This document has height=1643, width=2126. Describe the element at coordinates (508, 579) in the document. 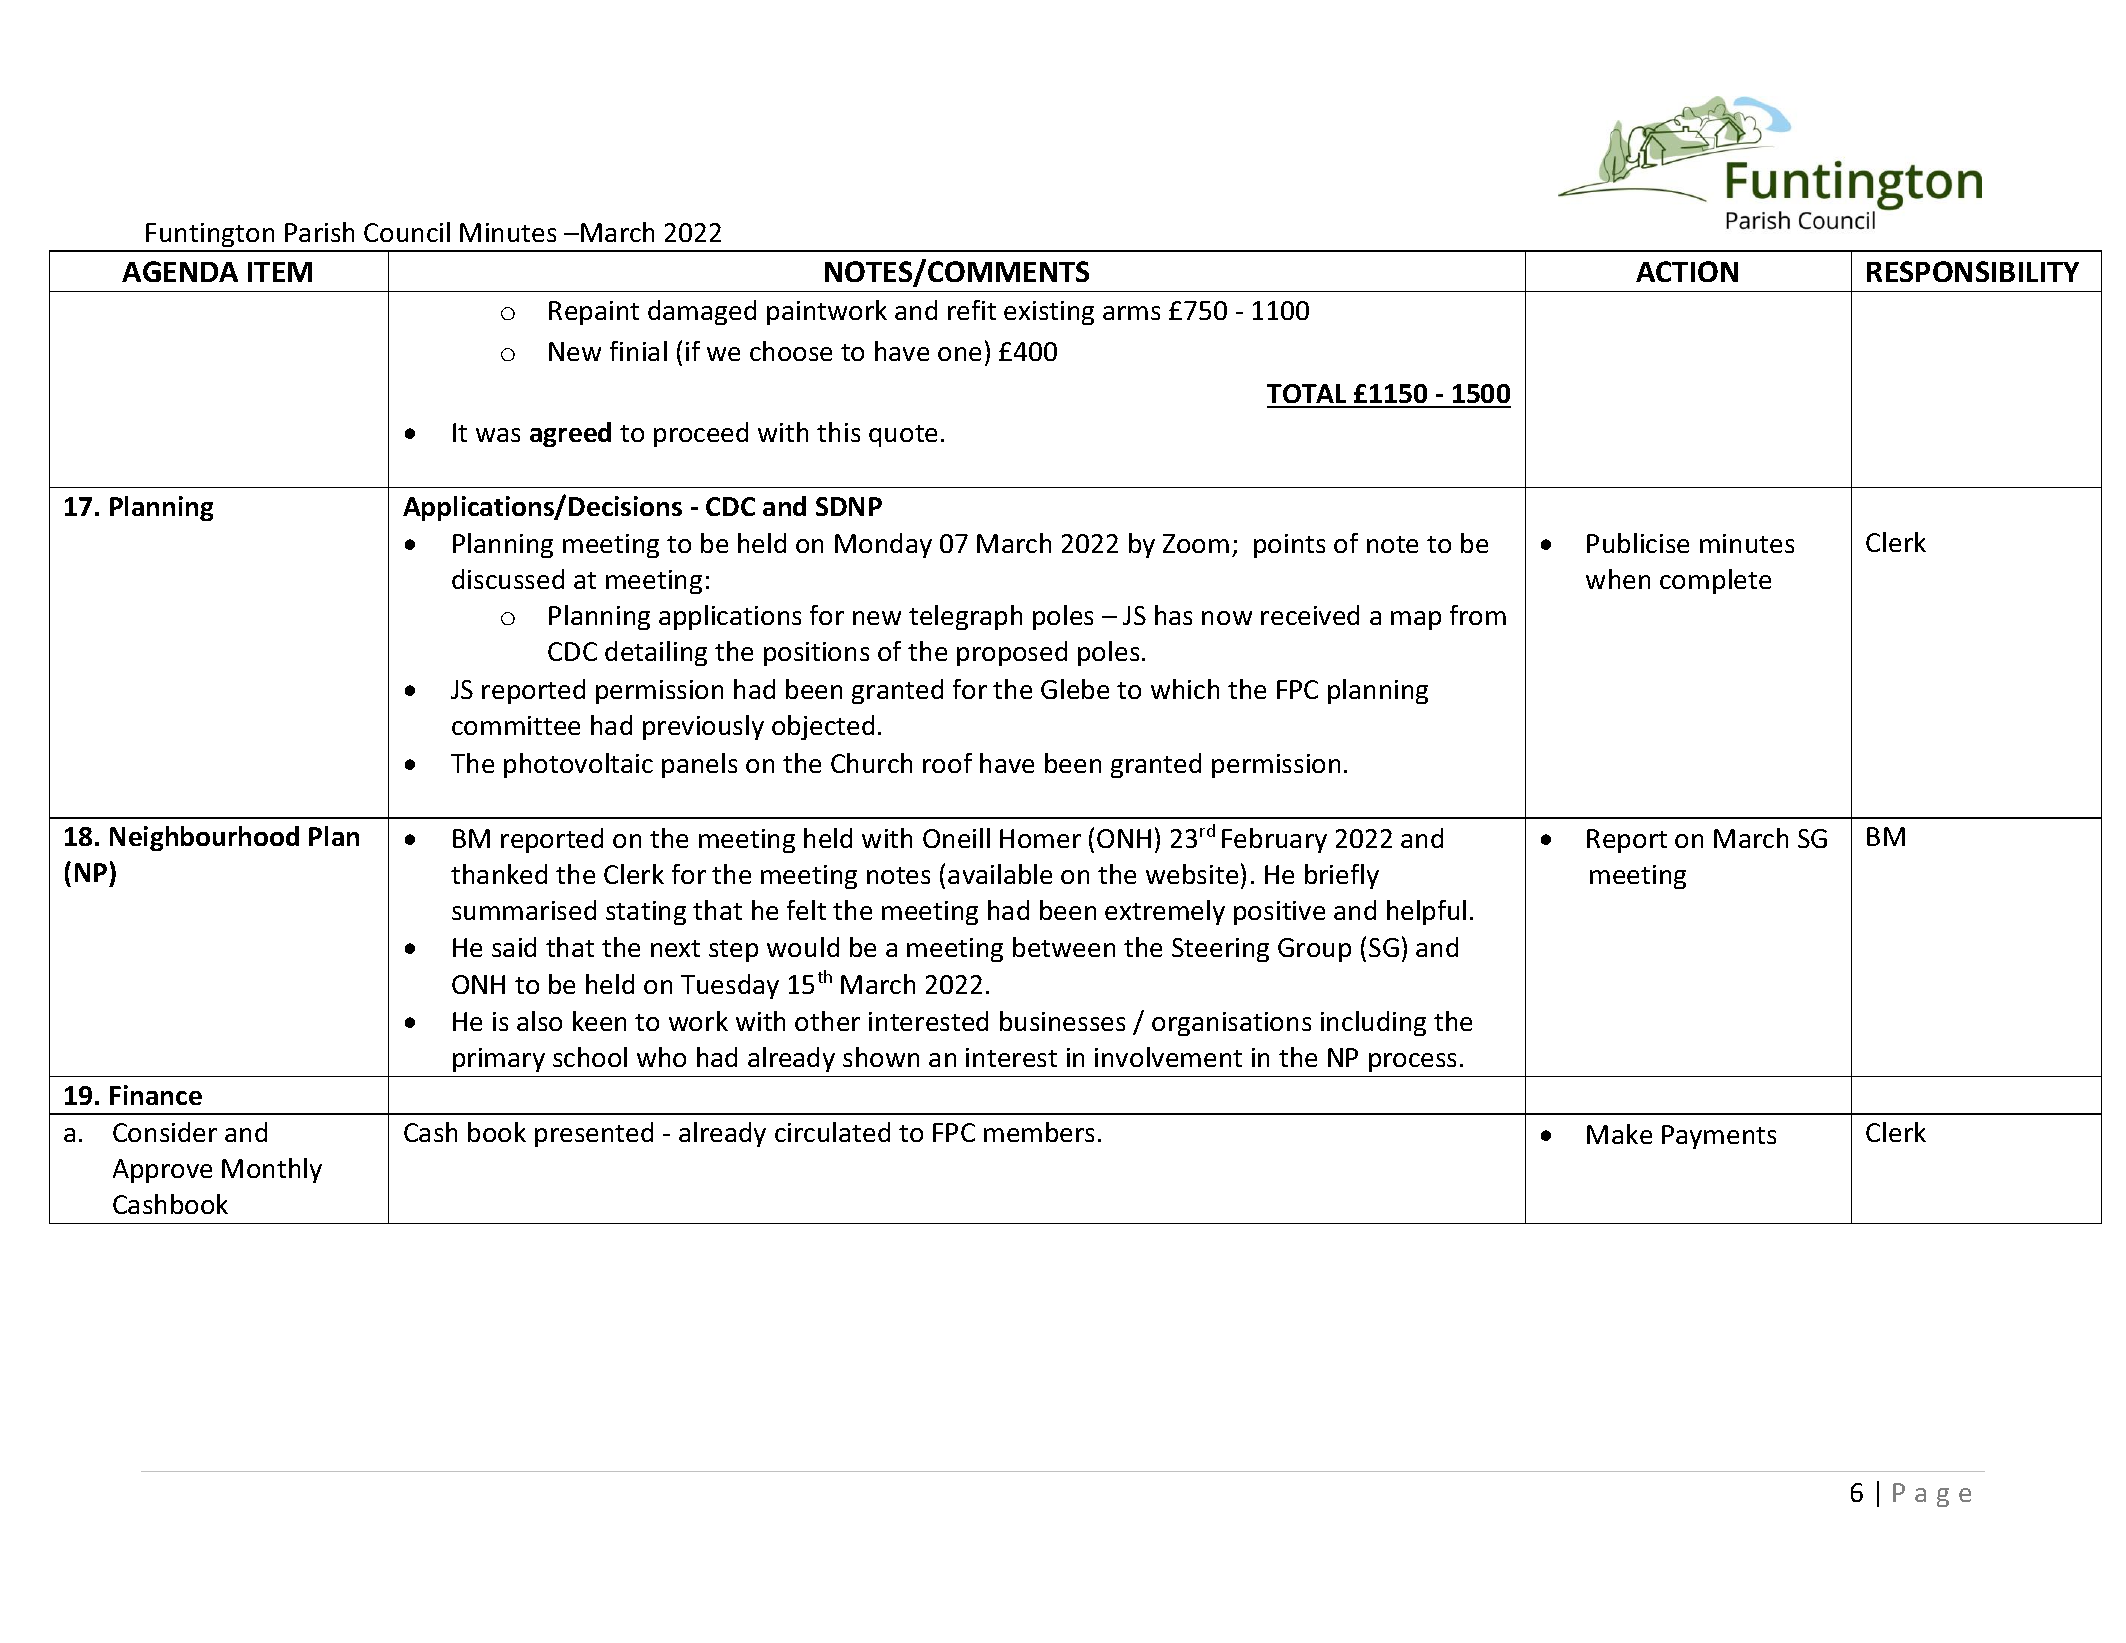

I see `discussed` at that location.
